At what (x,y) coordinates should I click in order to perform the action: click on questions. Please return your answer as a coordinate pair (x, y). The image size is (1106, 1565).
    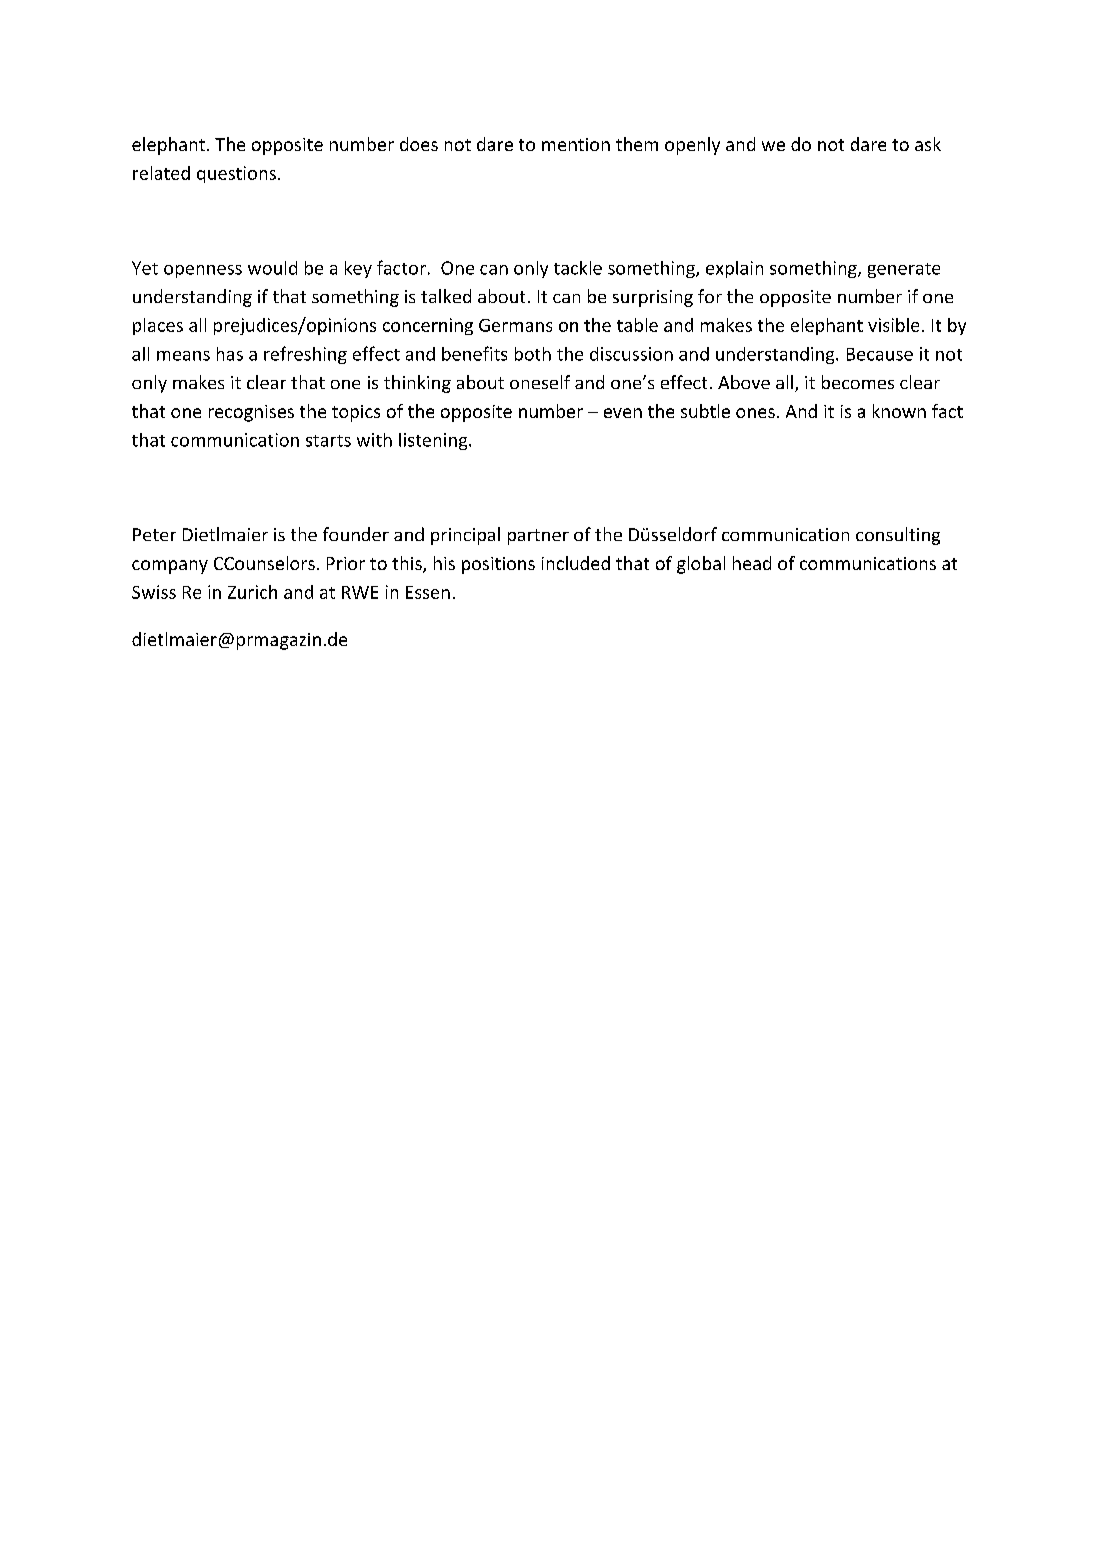
    Looking at the image, I should click on (236, 174).
